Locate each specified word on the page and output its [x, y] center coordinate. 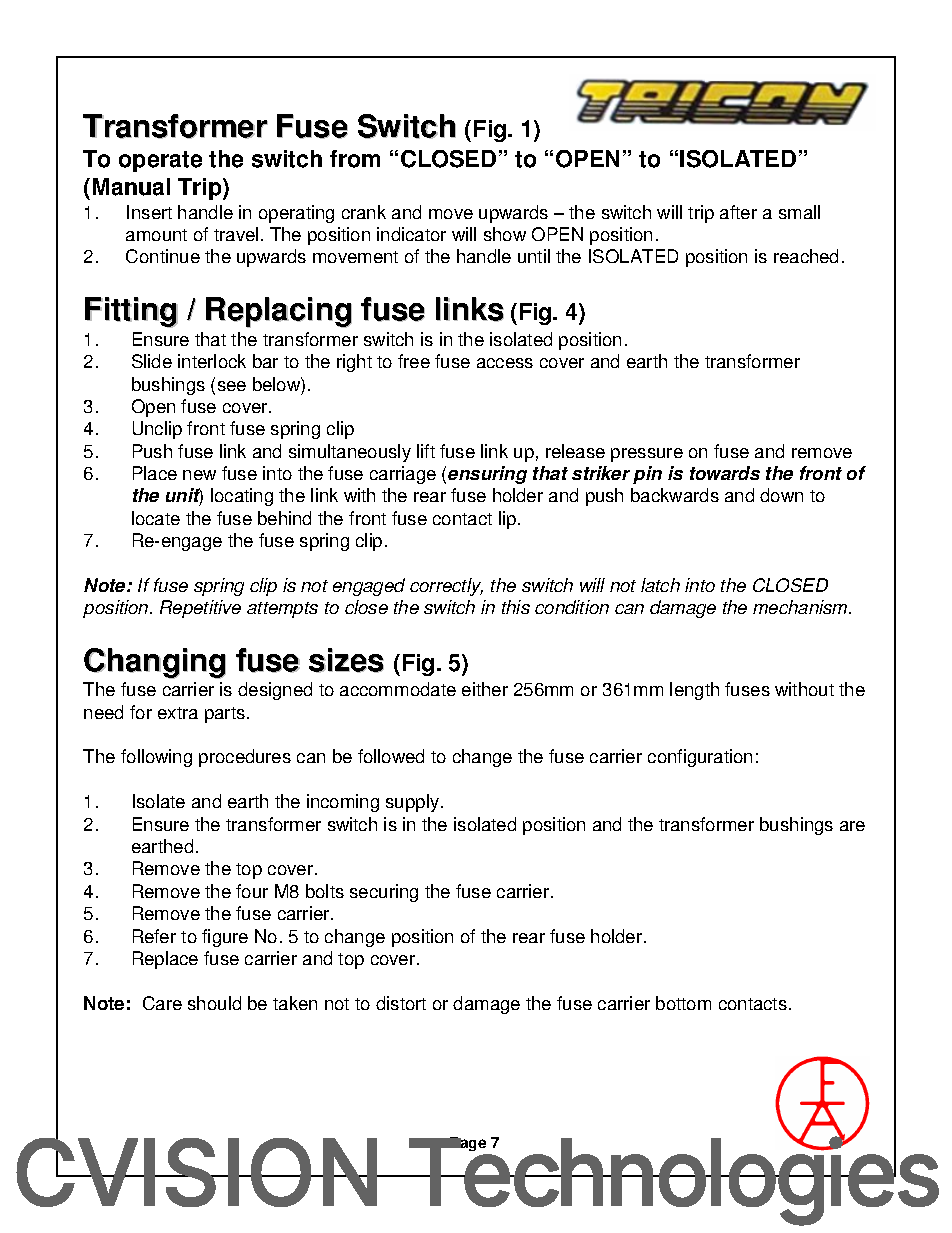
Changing [155, 663]
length [694, 691]
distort [401, 1003]
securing [384, 893]
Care [162, 1003]
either [485, 689]
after [738, 212]
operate [160, 161]
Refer [154, 936]
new [199, 475]
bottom [683, 1003]
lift [426, 451]
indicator [411, 234]
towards [725, 473]
